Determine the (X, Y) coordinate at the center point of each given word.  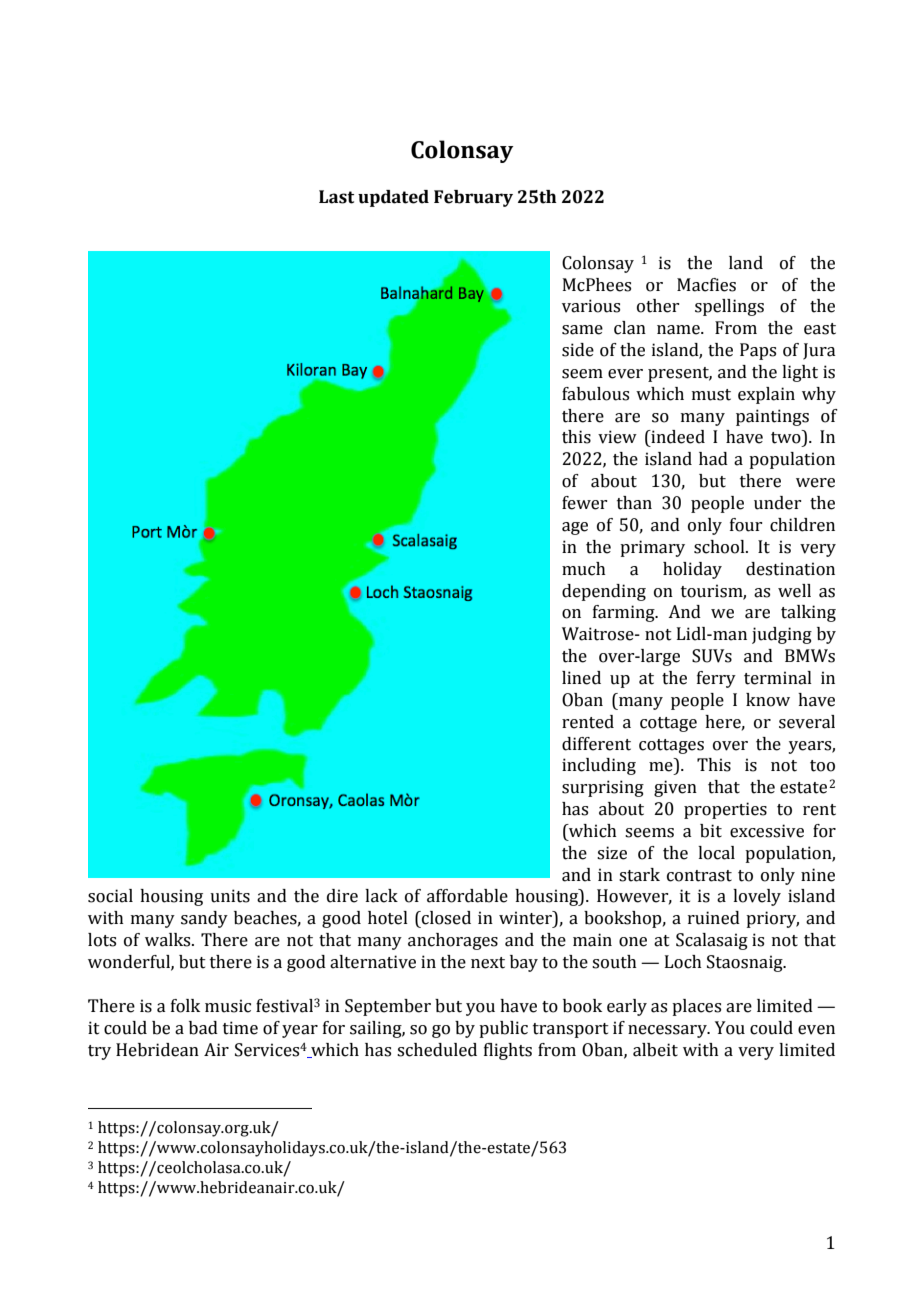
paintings (772, 417)
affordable (467, 896)
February (473, 198)
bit (711, 831)
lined (581, 678)
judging (782, 635)
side (578, 350)
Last (336, 197)
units (230, 896)
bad (203, 1028)
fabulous (595, 394)
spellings (729, 307)
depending (604, 592)
